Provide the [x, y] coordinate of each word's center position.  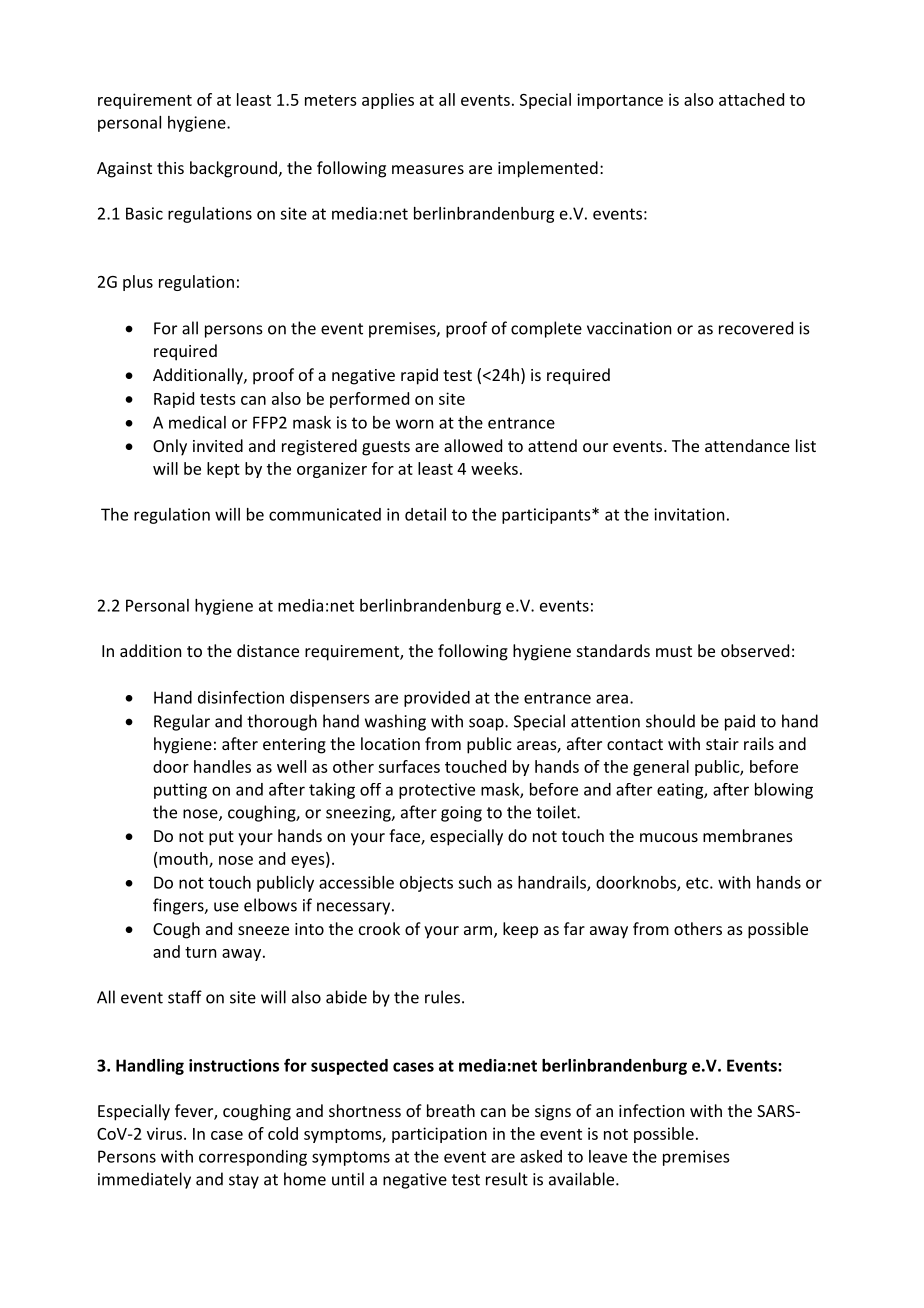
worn [414, 424]
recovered [756, 328]
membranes [748, 835]
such [474, 882]
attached [751, 99]
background [233, 169]
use [226, 907]
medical [197, 422]
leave [608, 1156]
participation [439, 1135]
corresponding [253, 1158]
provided [437, 699]
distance [268, 650]
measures [428, 169]
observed [755, 650]
